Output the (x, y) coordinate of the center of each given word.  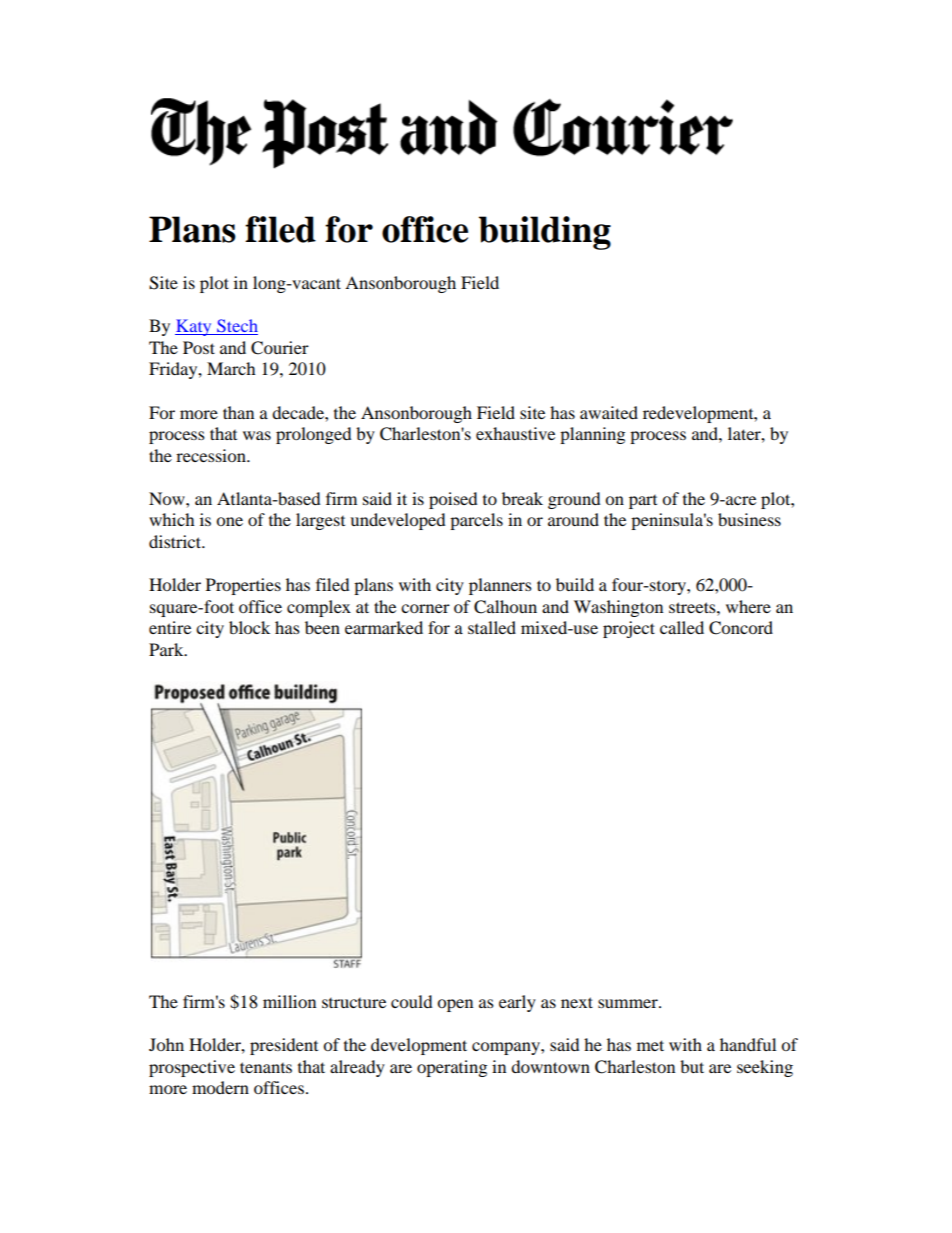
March (231, 368)
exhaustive (515, 433)
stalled (492, 627)
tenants (266, 1067)
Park (167, 649)
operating (452, 1068)
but (692, 1066)
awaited (609, 412)
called (682, 627)
